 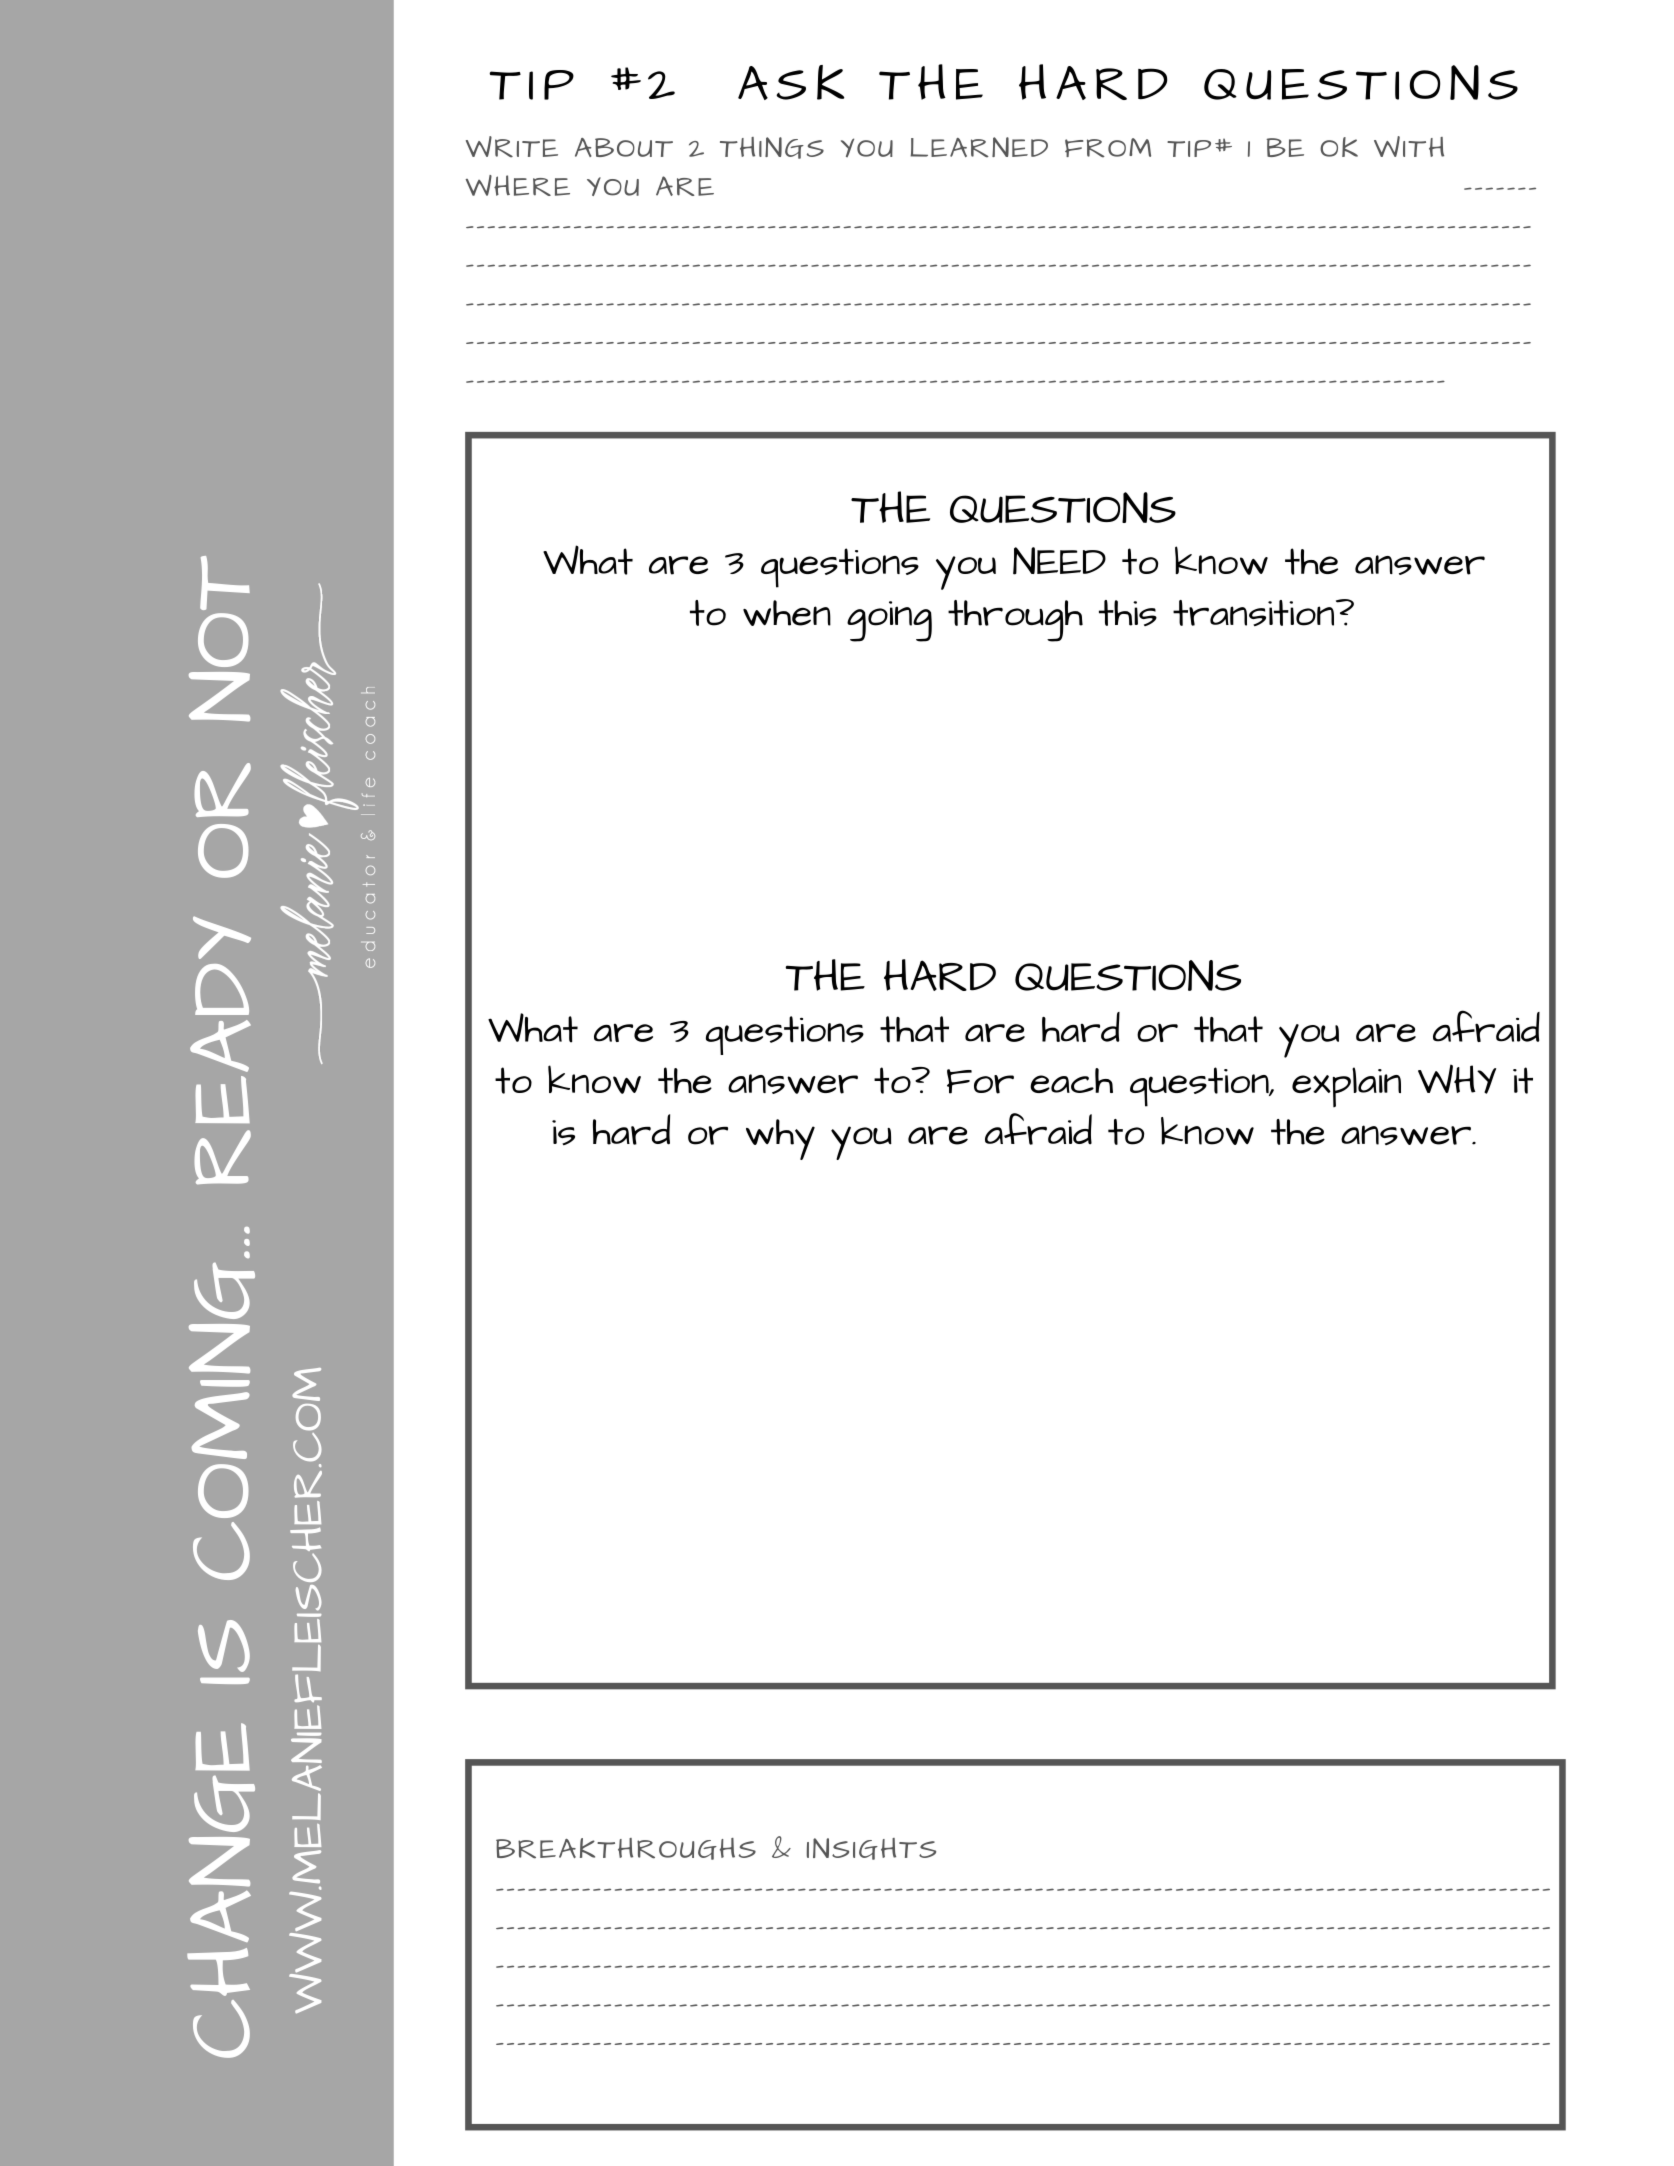 I want to click on explain, so click(x=1346, y=1087).
